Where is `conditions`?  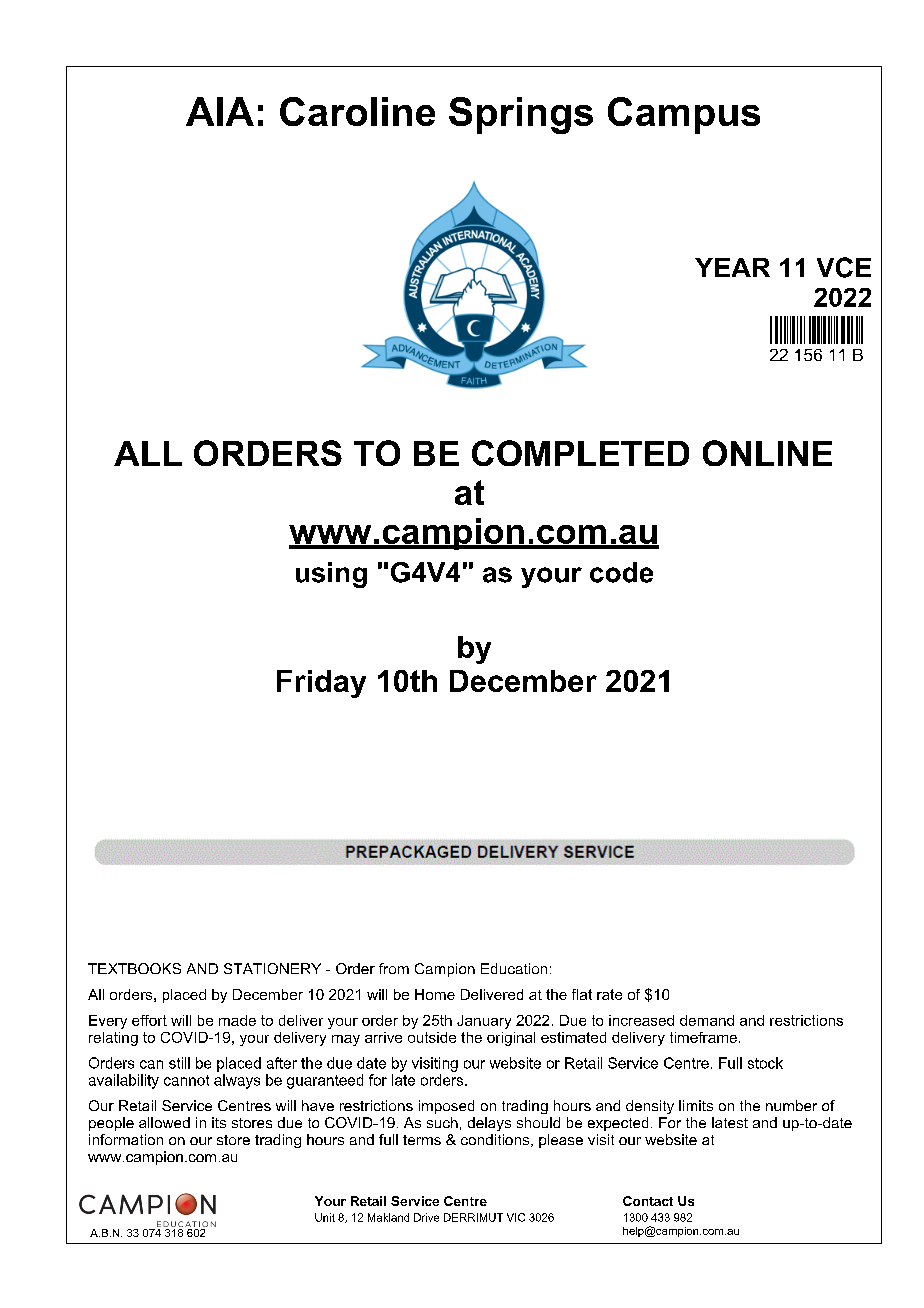 conditions is located at coordinates (496, 1140).
